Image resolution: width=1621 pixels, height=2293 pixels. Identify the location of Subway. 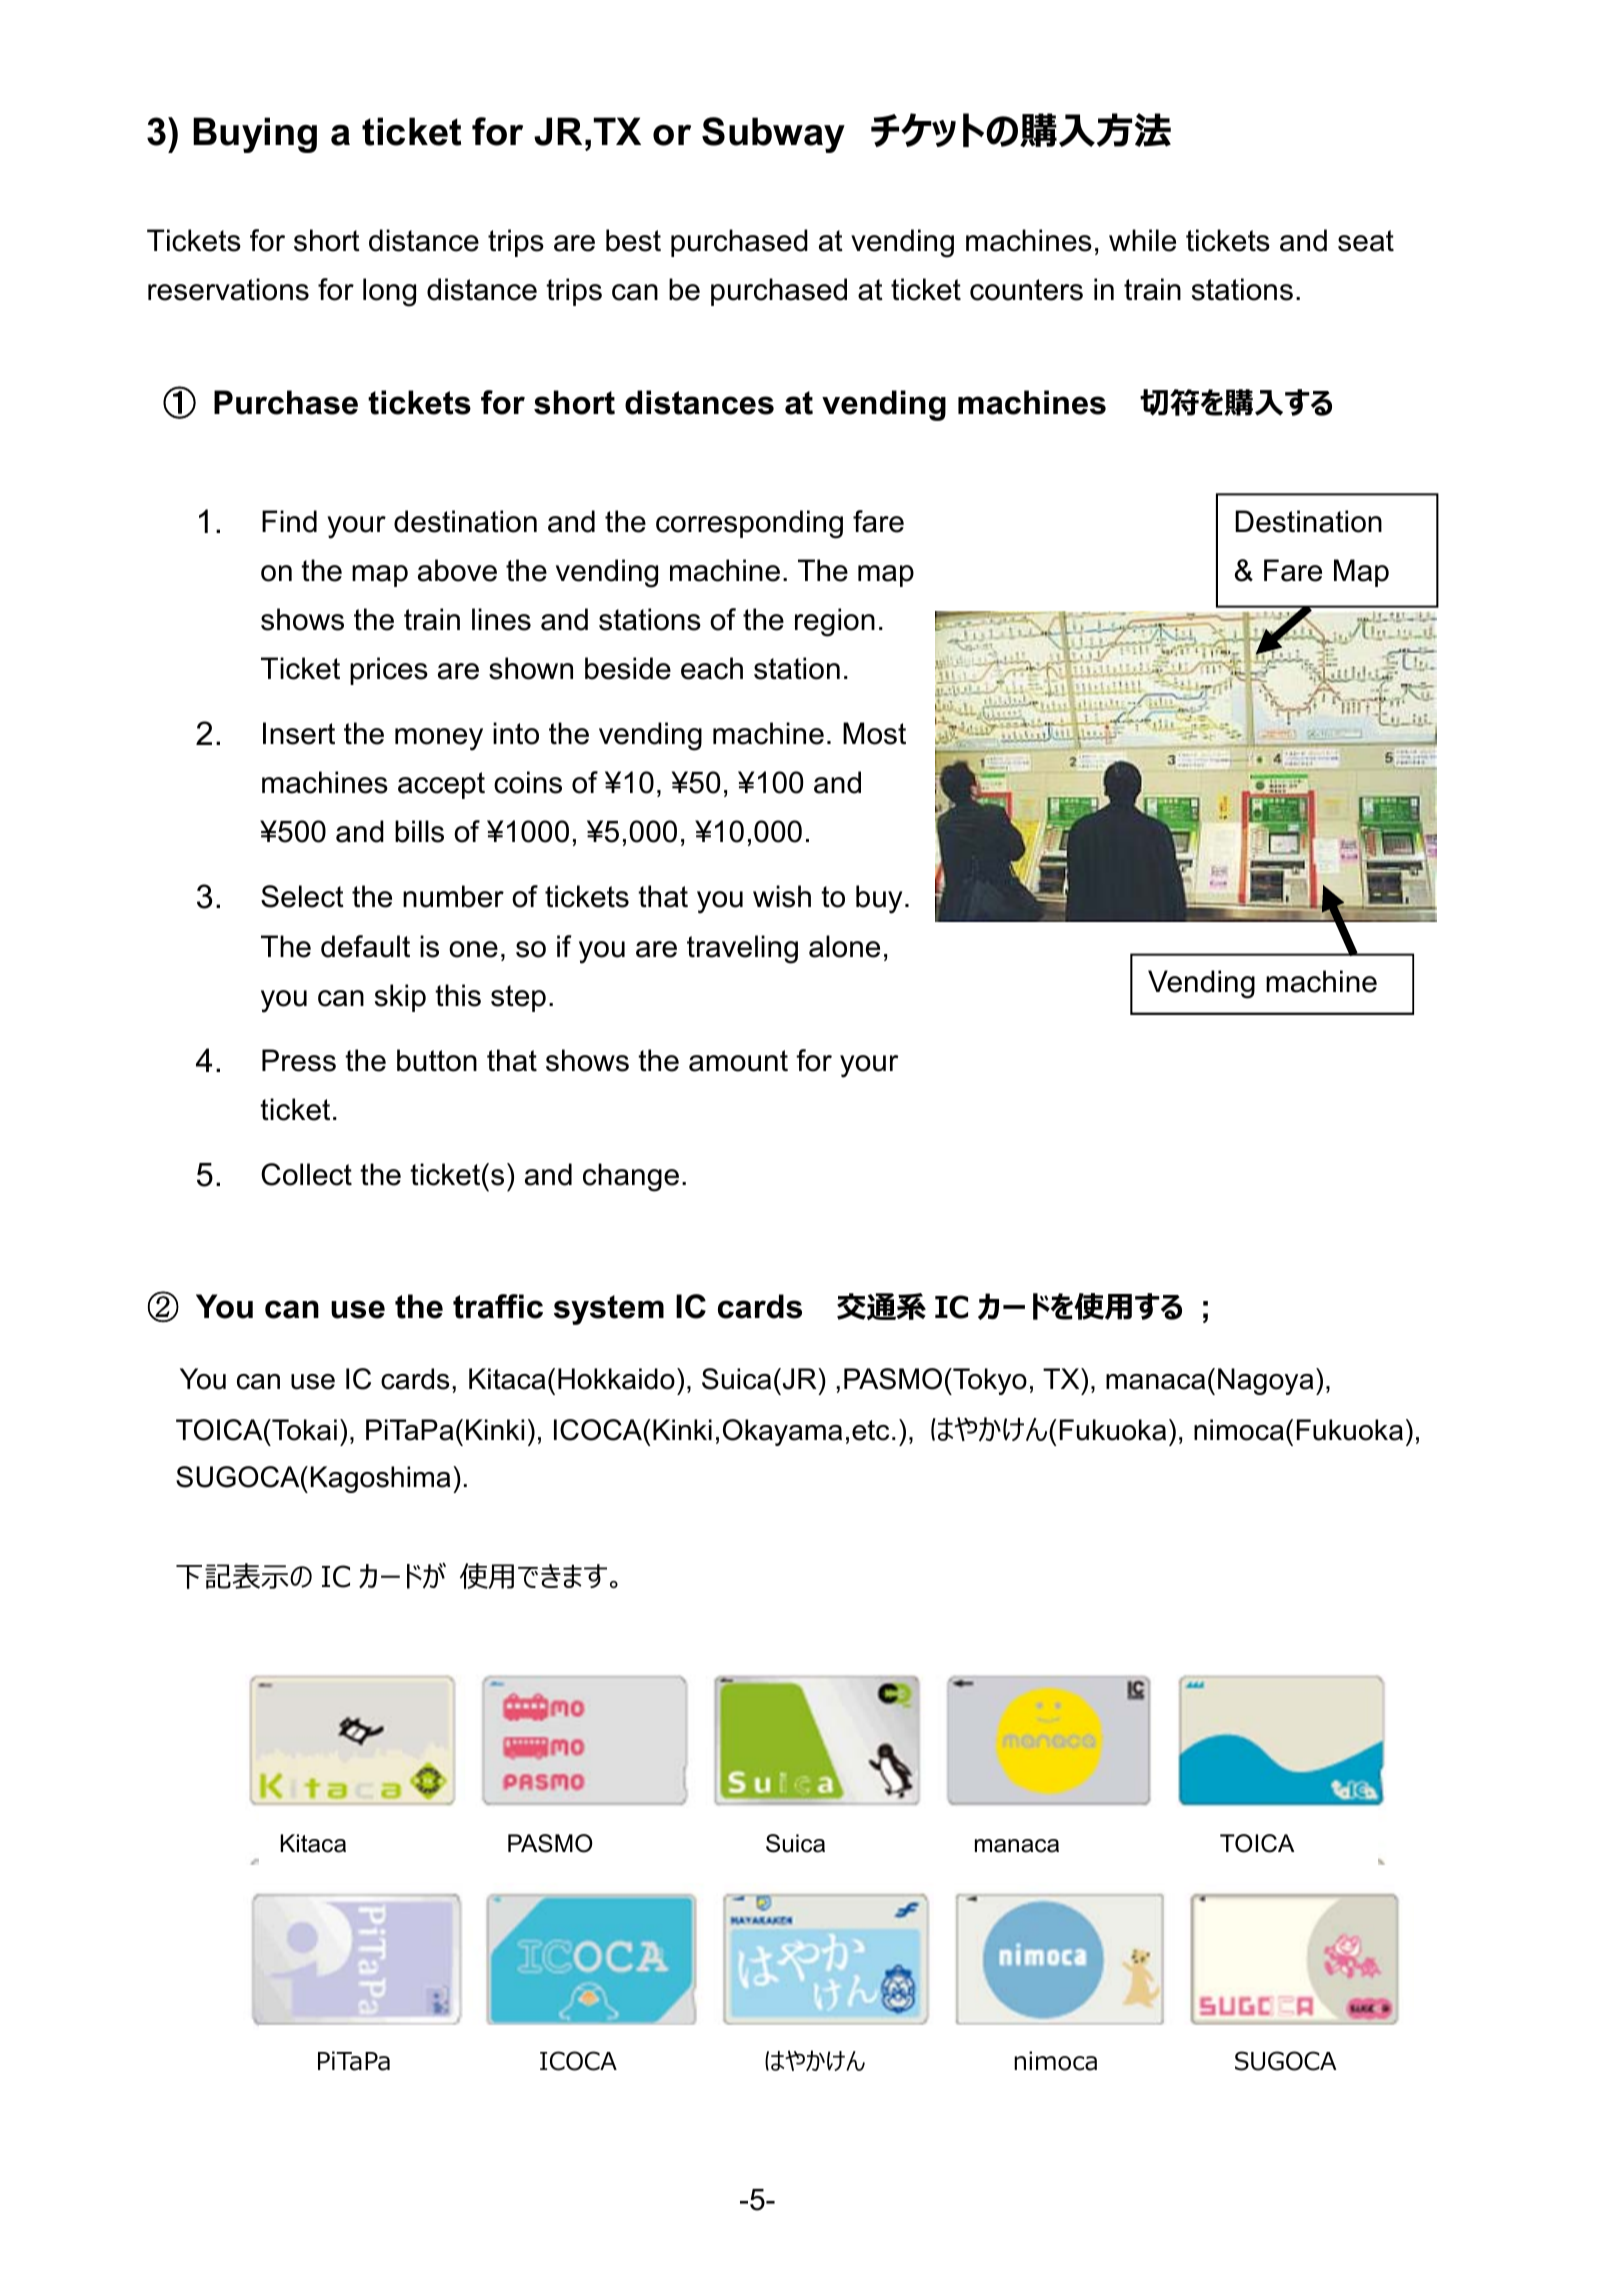
(773, 135).
